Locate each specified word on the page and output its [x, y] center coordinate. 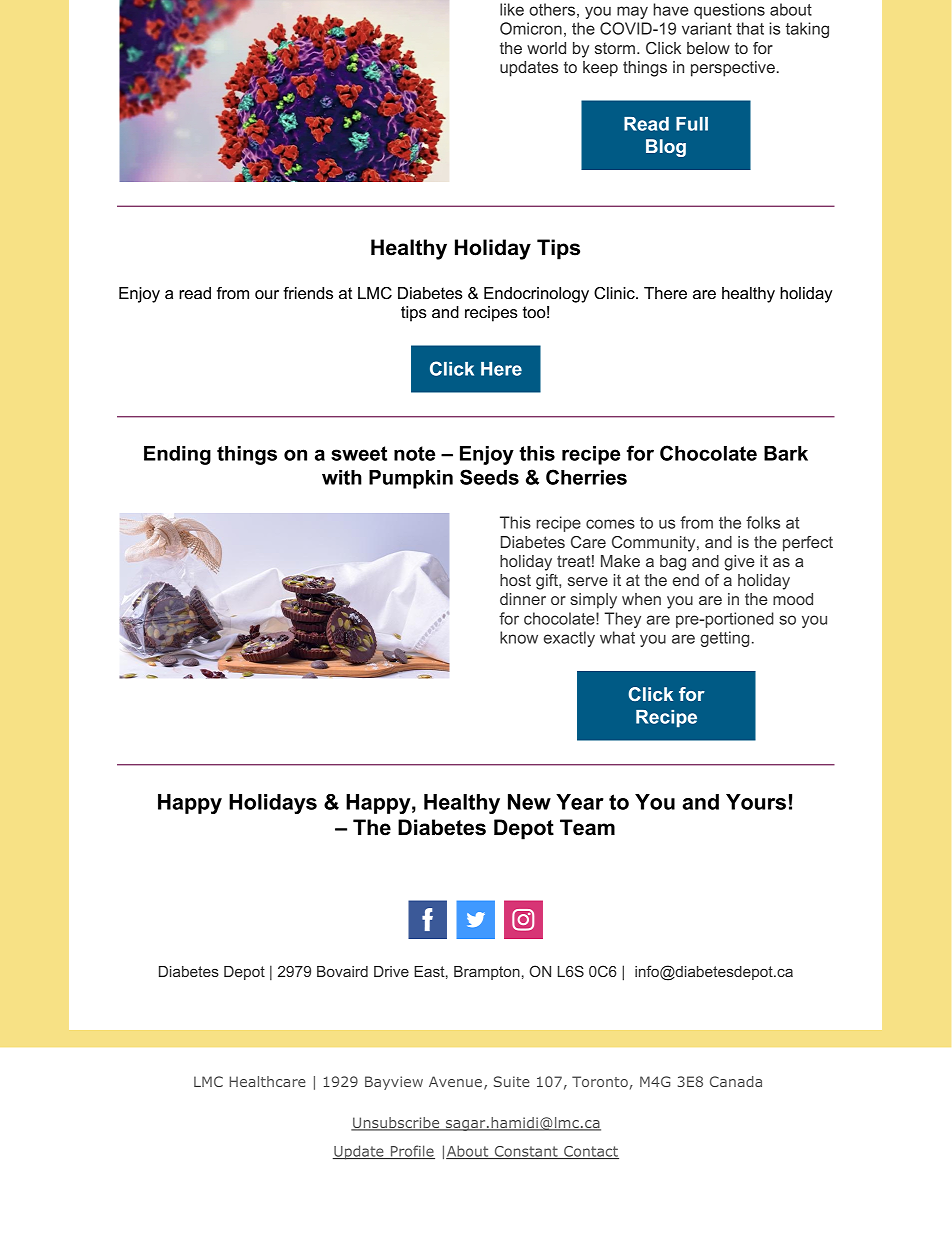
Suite [512, 1081]
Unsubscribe [396, 1124]
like [512, 9]
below [708, 48]
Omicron [531, 28]
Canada [736, 1081]
